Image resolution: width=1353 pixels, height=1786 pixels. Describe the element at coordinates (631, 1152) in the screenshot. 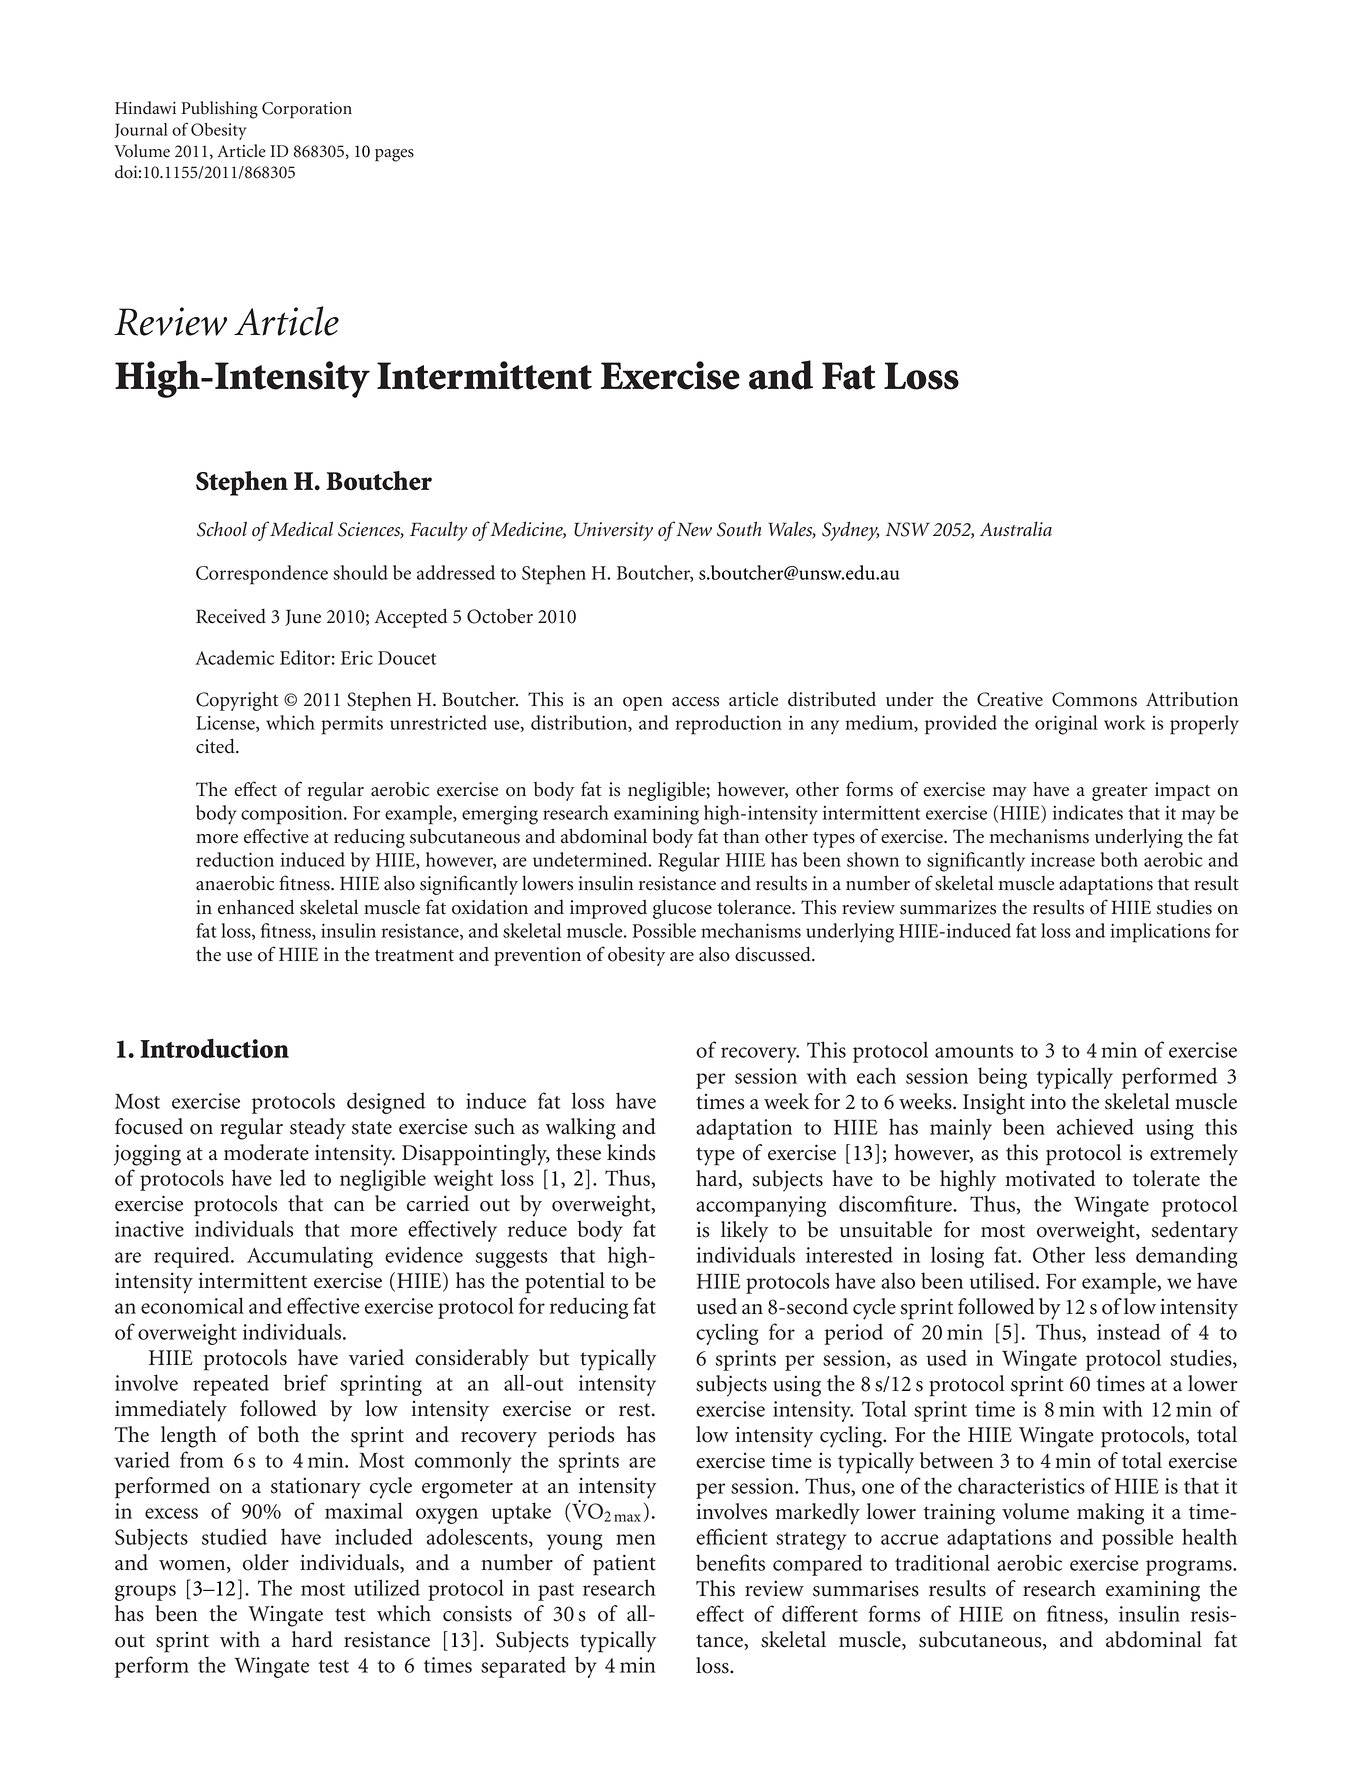

I see `kinds` at that location.
